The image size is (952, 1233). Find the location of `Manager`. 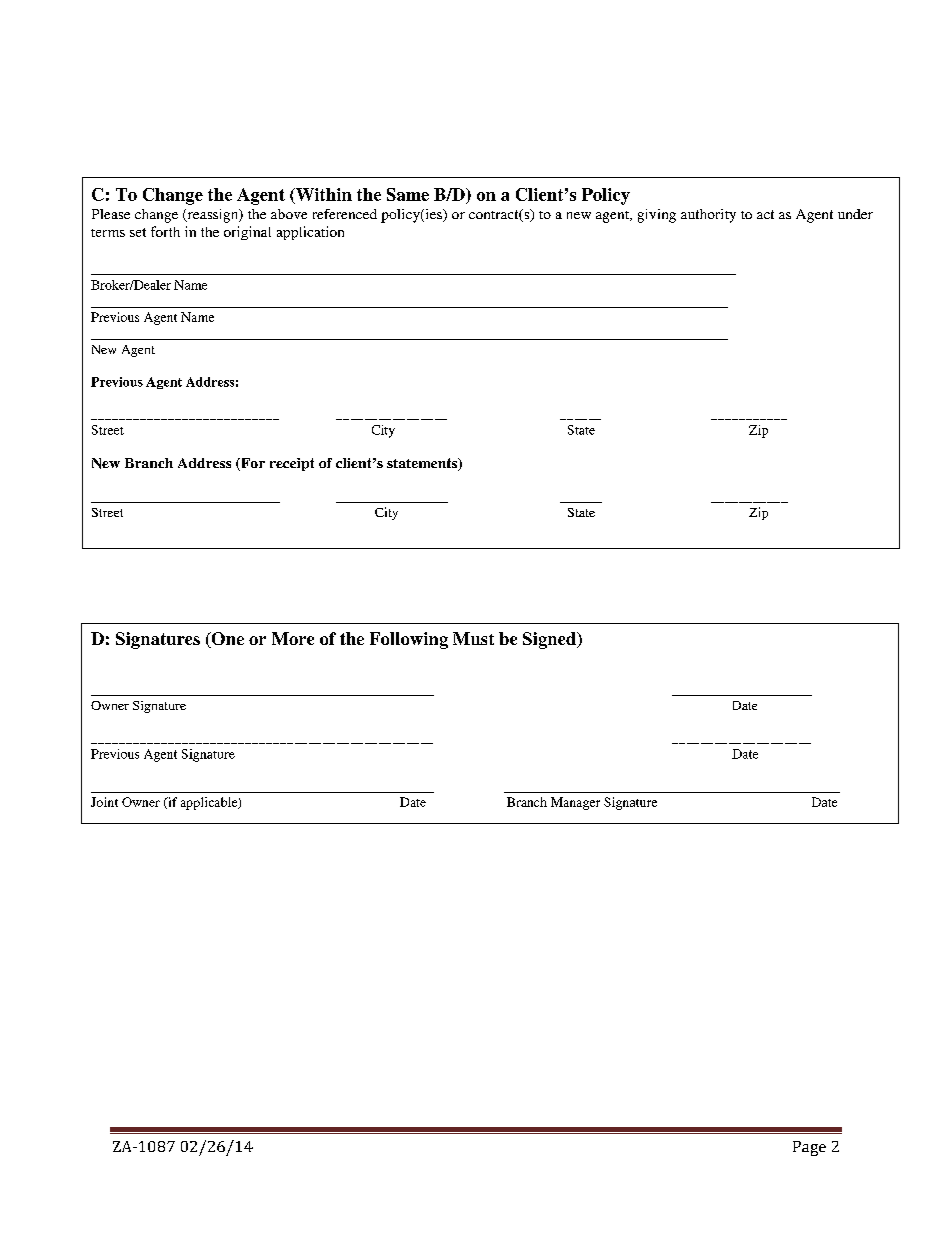

Manager is located at coordinates (575, 803).
